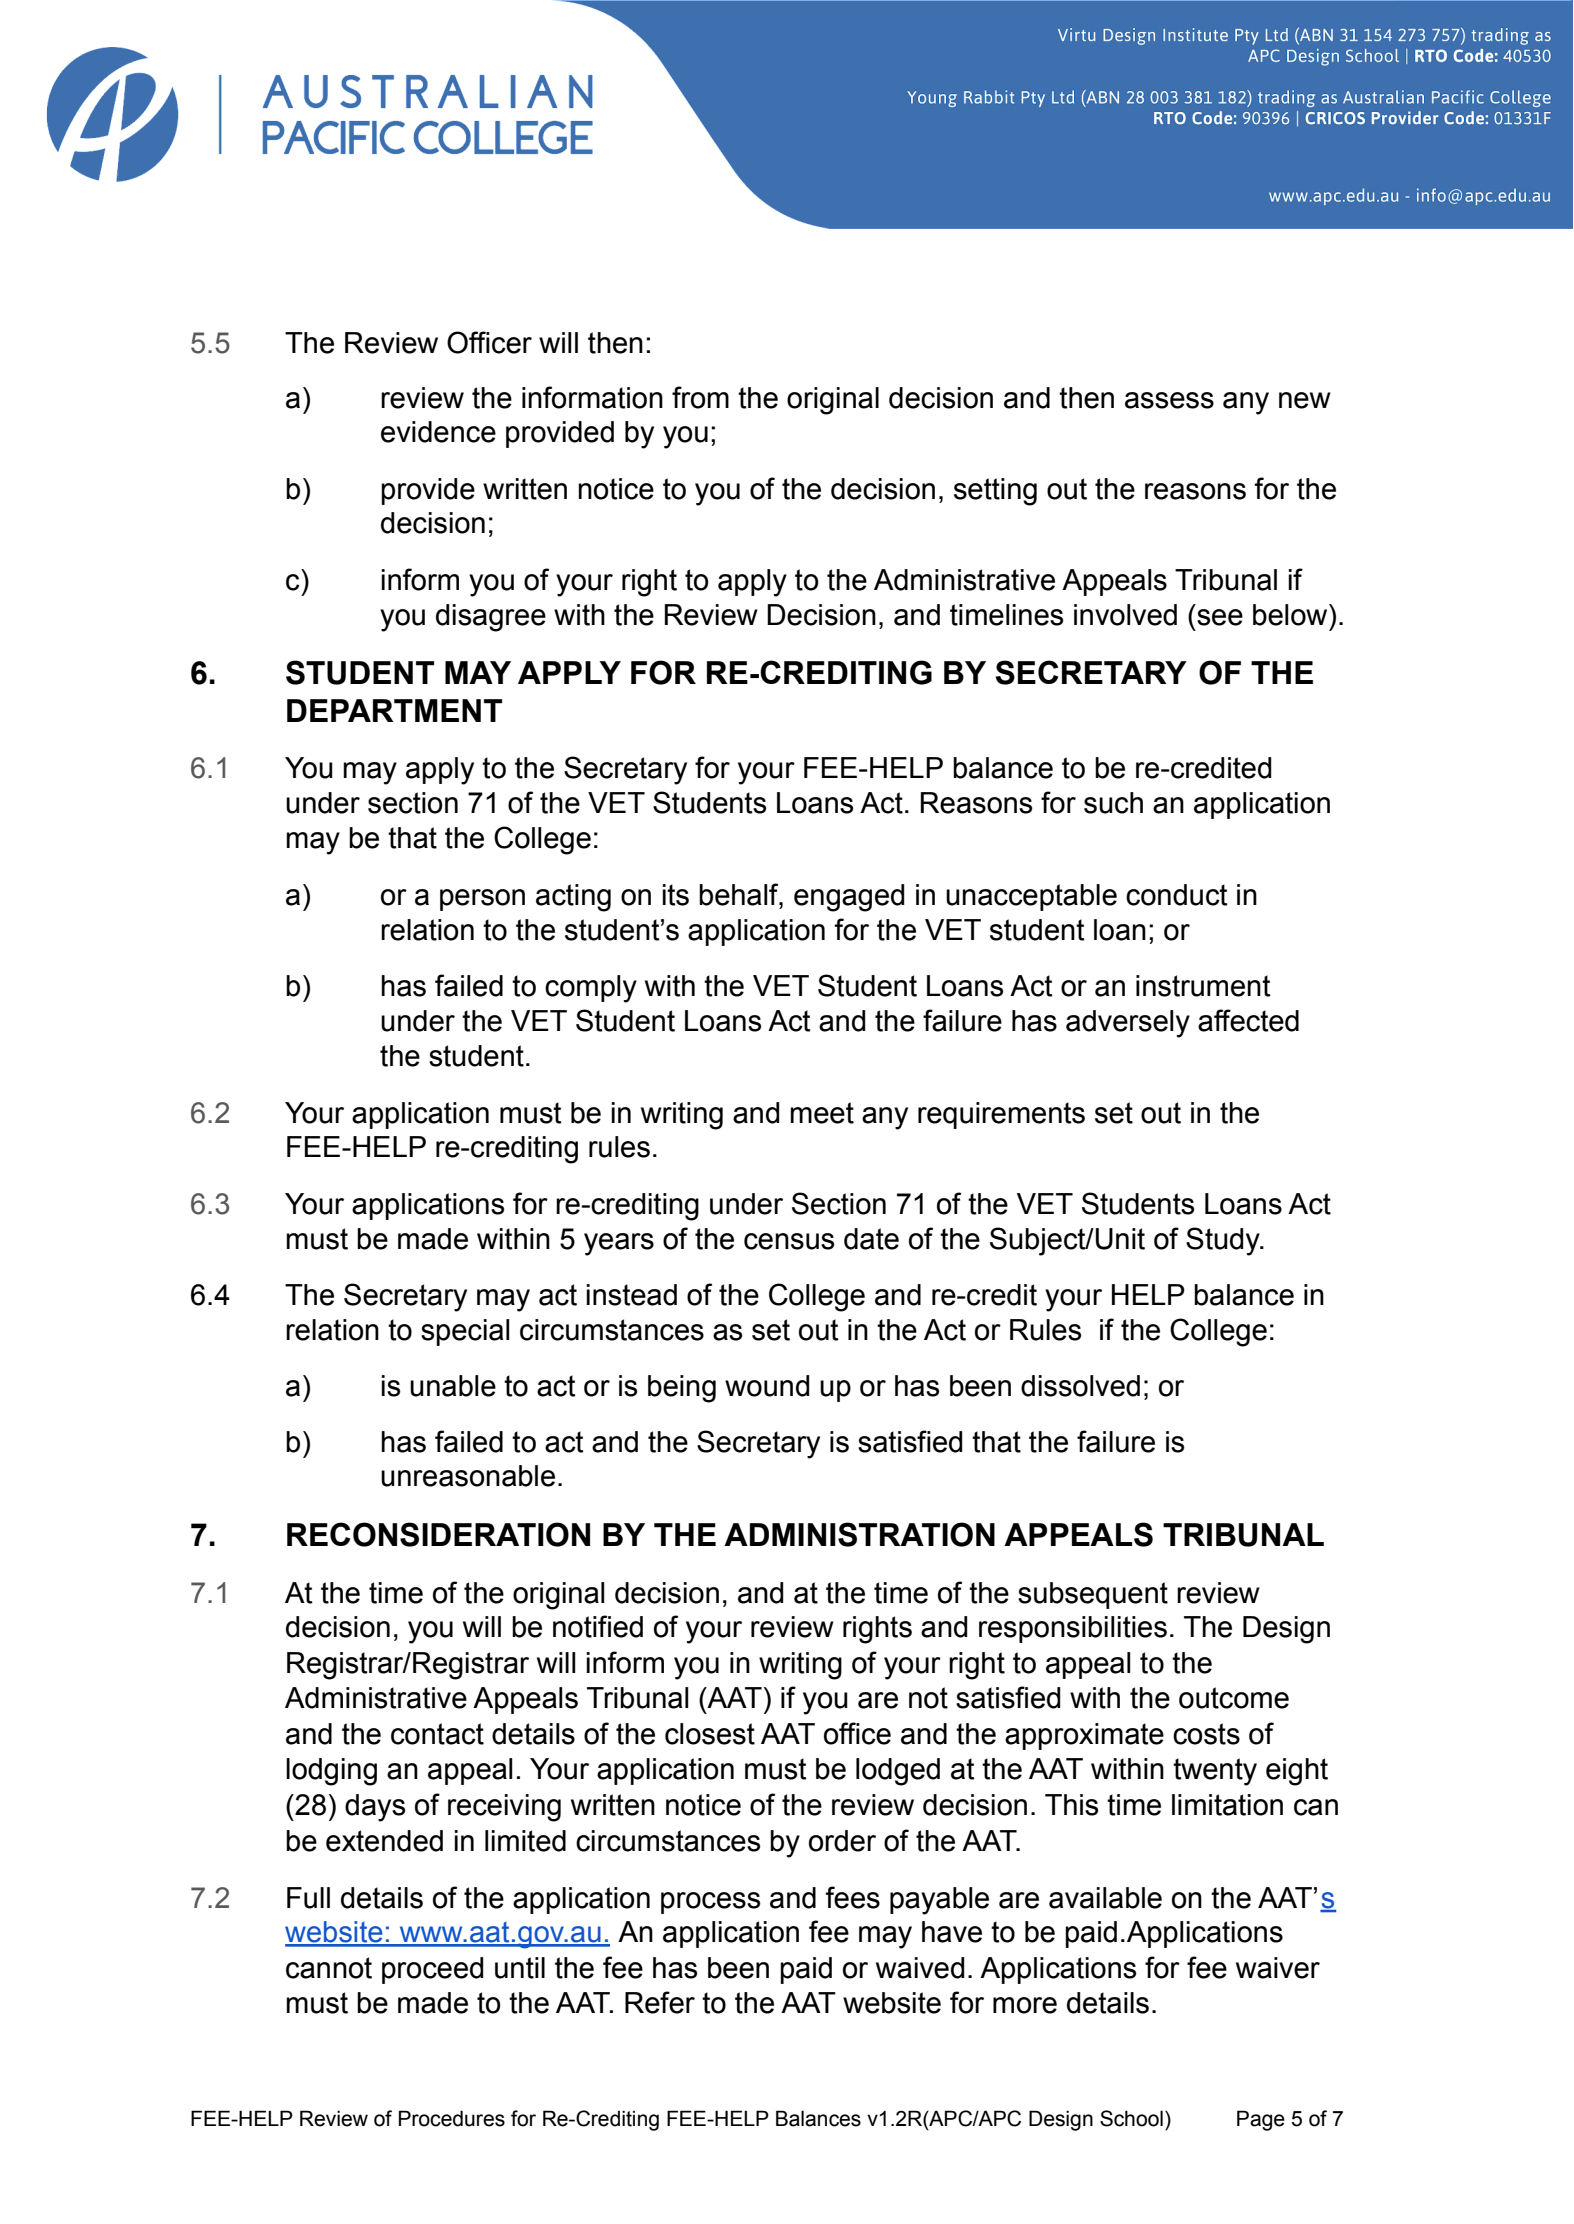  I want to click on evidence, so click(438, 432).
